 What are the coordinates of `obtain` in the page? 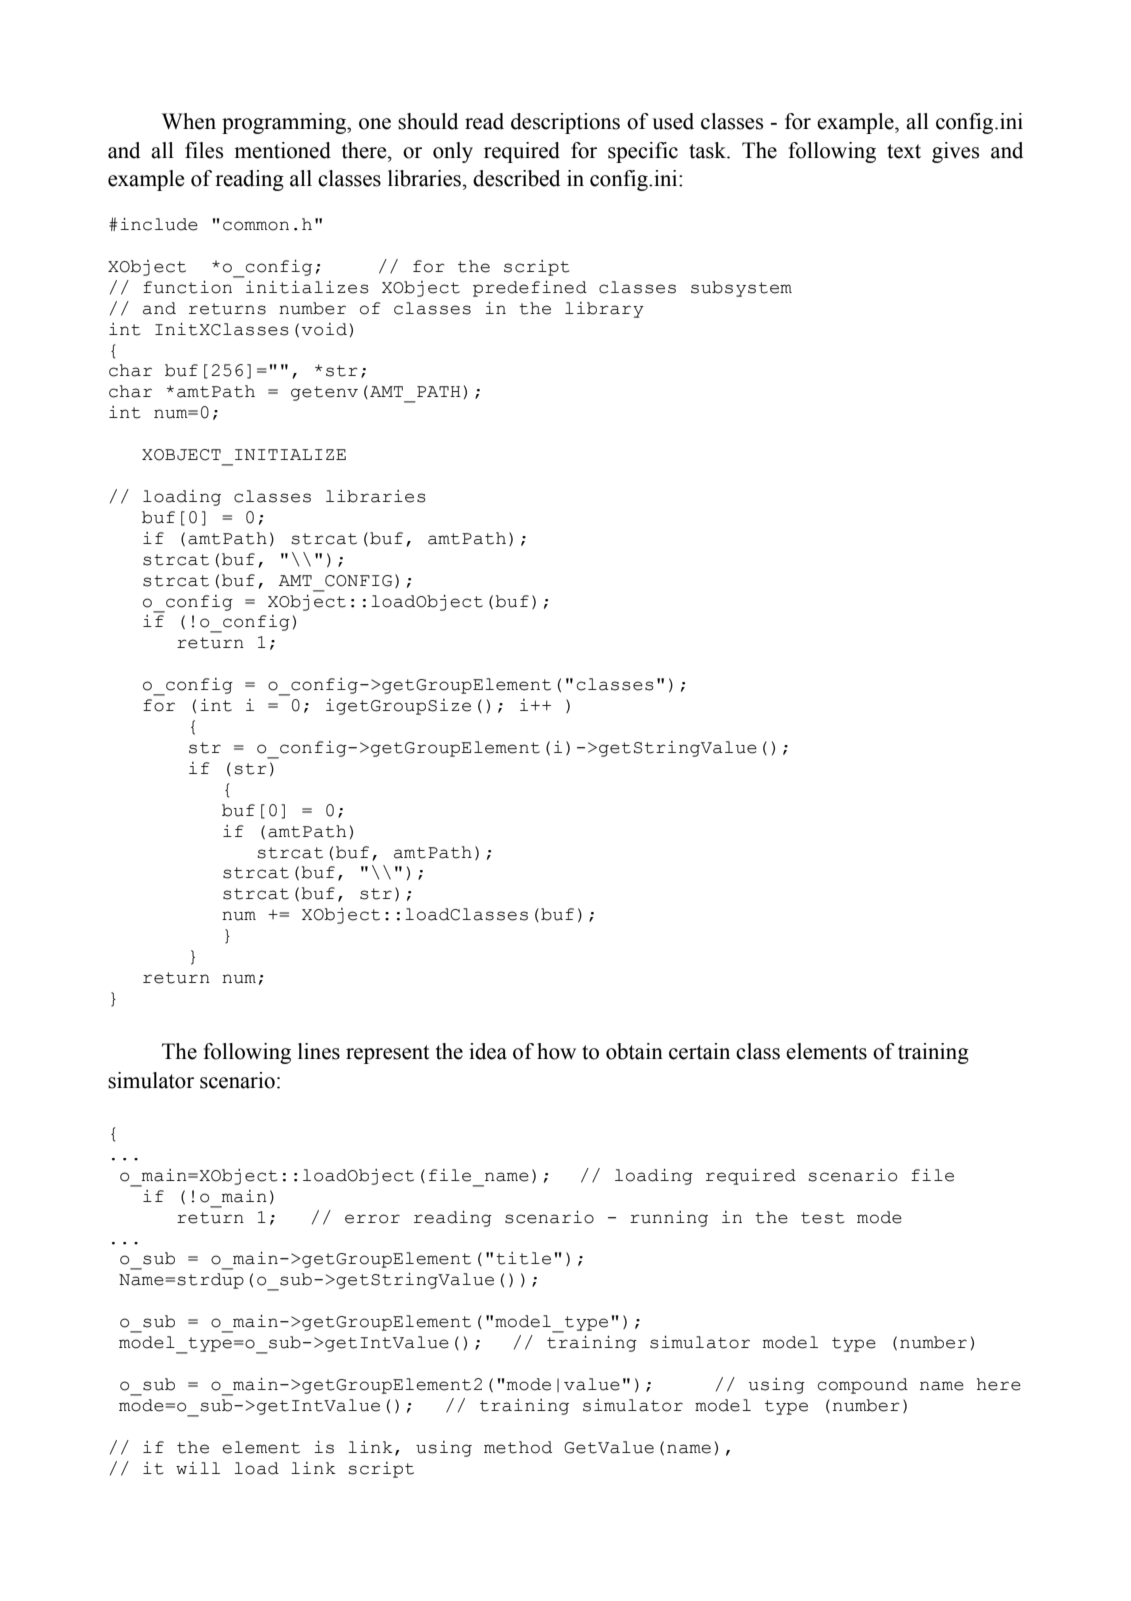 It's located at (634, 1051).
